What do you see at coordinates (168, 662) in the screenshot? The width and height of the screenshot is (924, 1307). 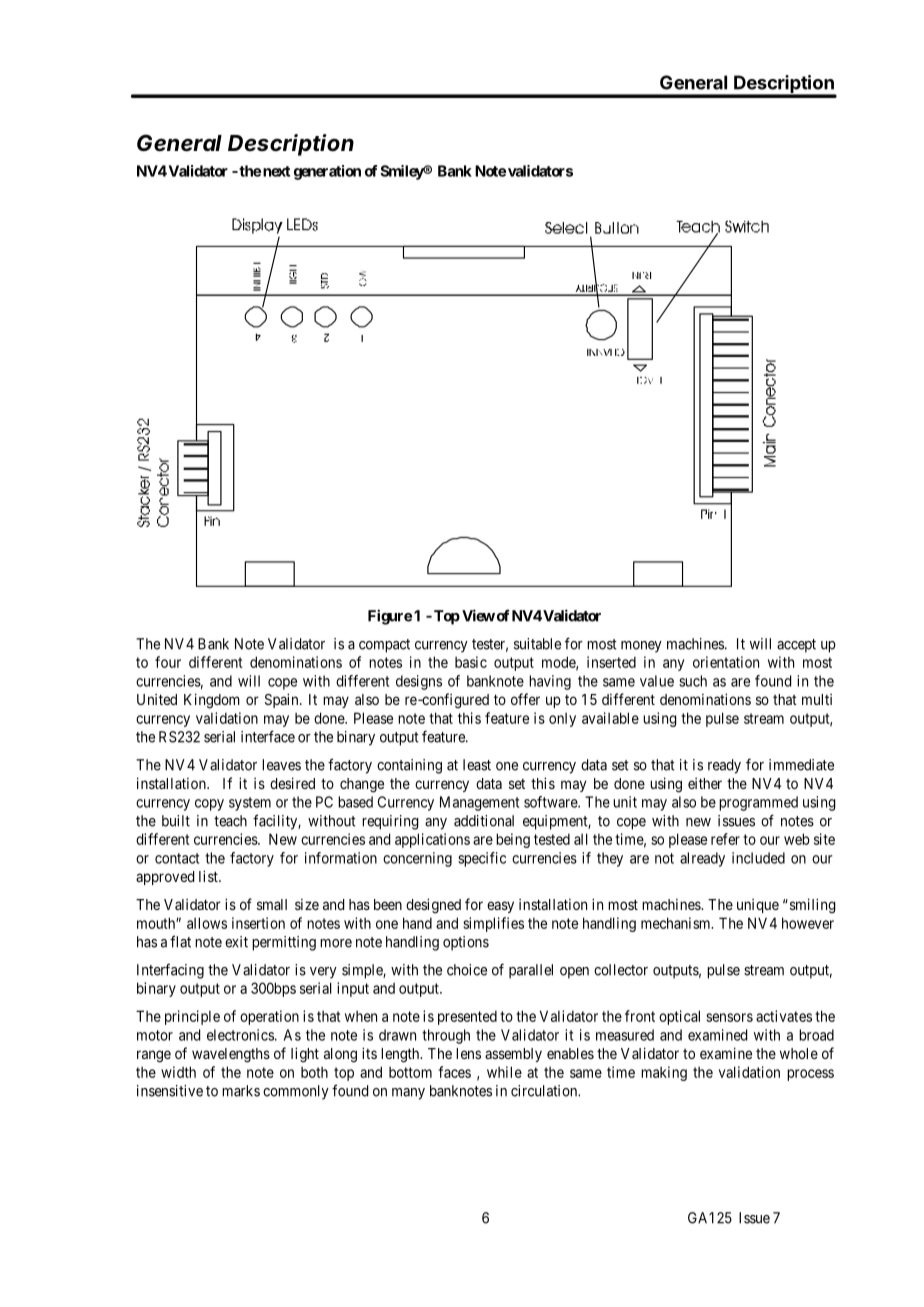 I see `four` at bounding box center [168, 662].
